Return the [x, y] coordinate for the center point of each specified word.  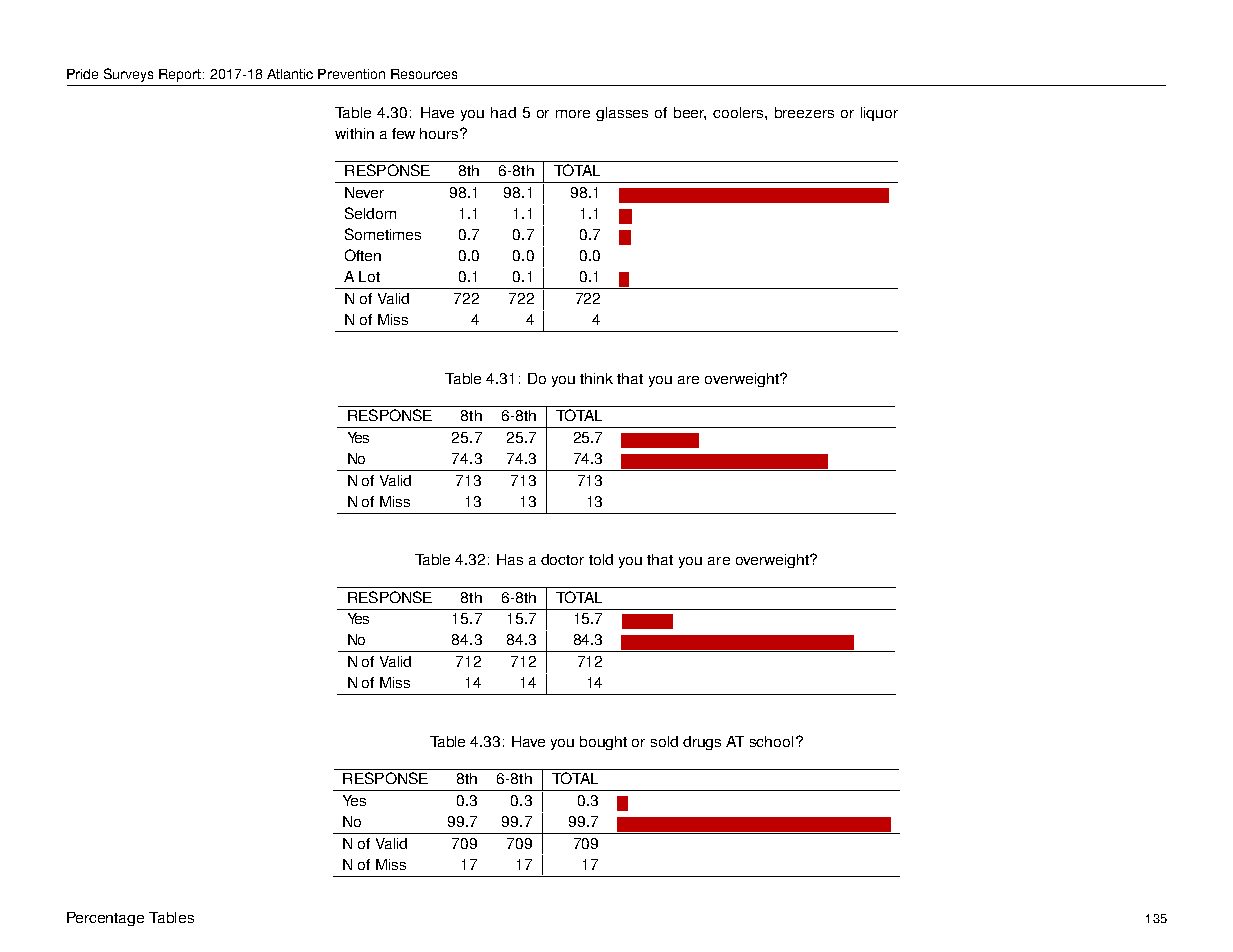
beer [690, 113]
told [601, 559]
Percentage [105, 919]
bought [603, 743]
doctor [562, 559]
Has [510, 559]
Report [181, 75]
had [503, 112]
